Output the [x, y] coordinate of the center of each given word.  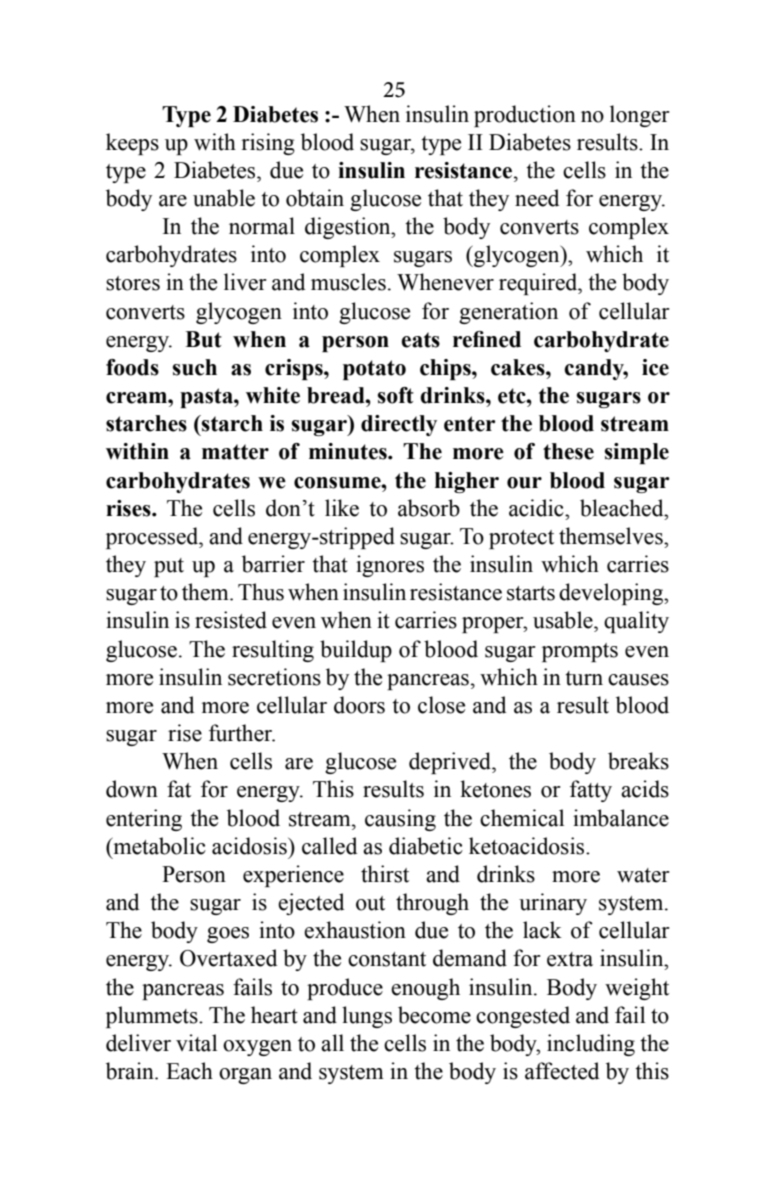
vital [196, 1043]
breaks [638, 761]
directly [399, 425]
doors [359, 705]
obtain [315, 198]
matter [235, 452]
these [568, 451]
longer [640, 116]
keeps [132, 144]
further [242, 733]
